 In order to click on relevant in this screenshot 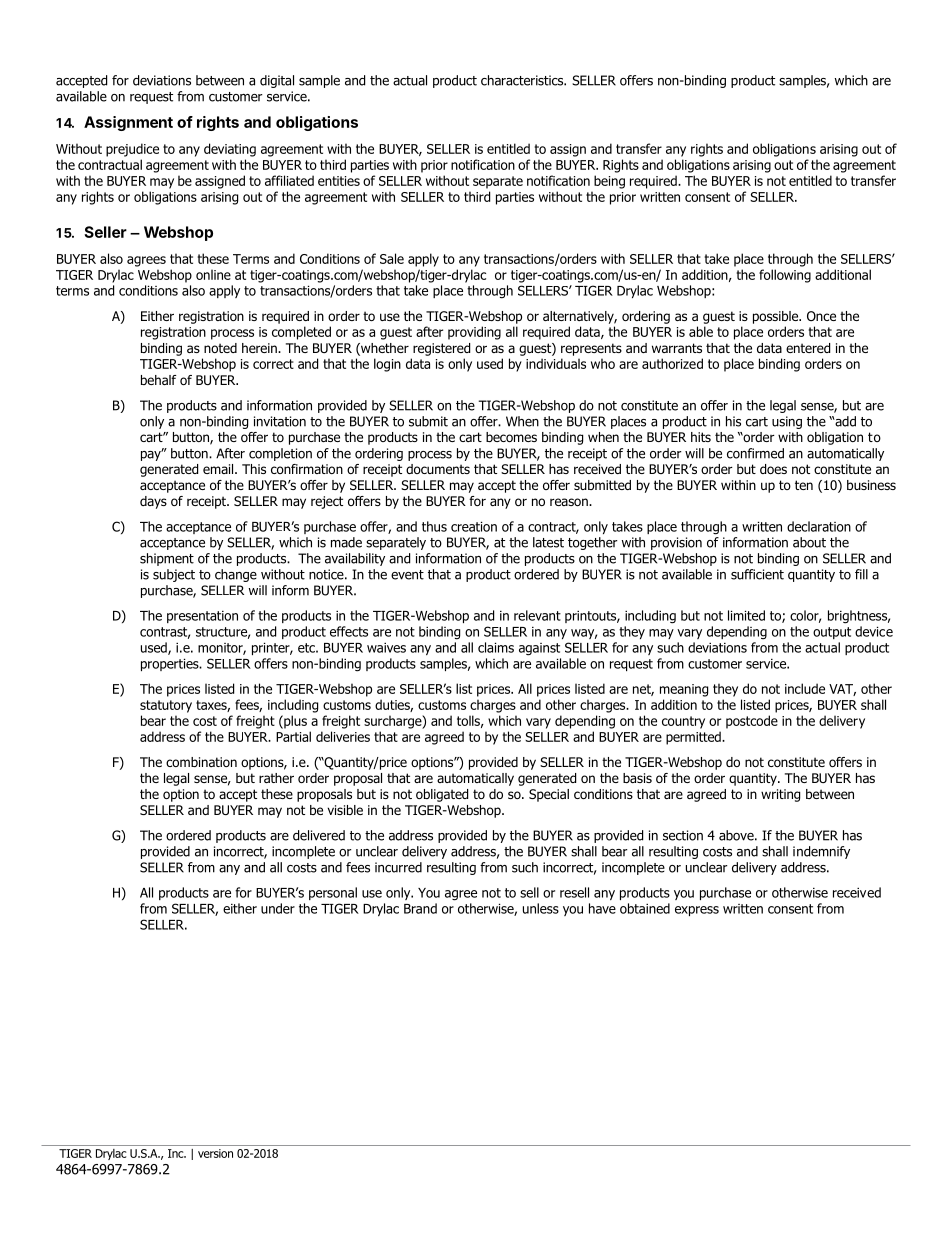, I will do `click(537, 615)`.
